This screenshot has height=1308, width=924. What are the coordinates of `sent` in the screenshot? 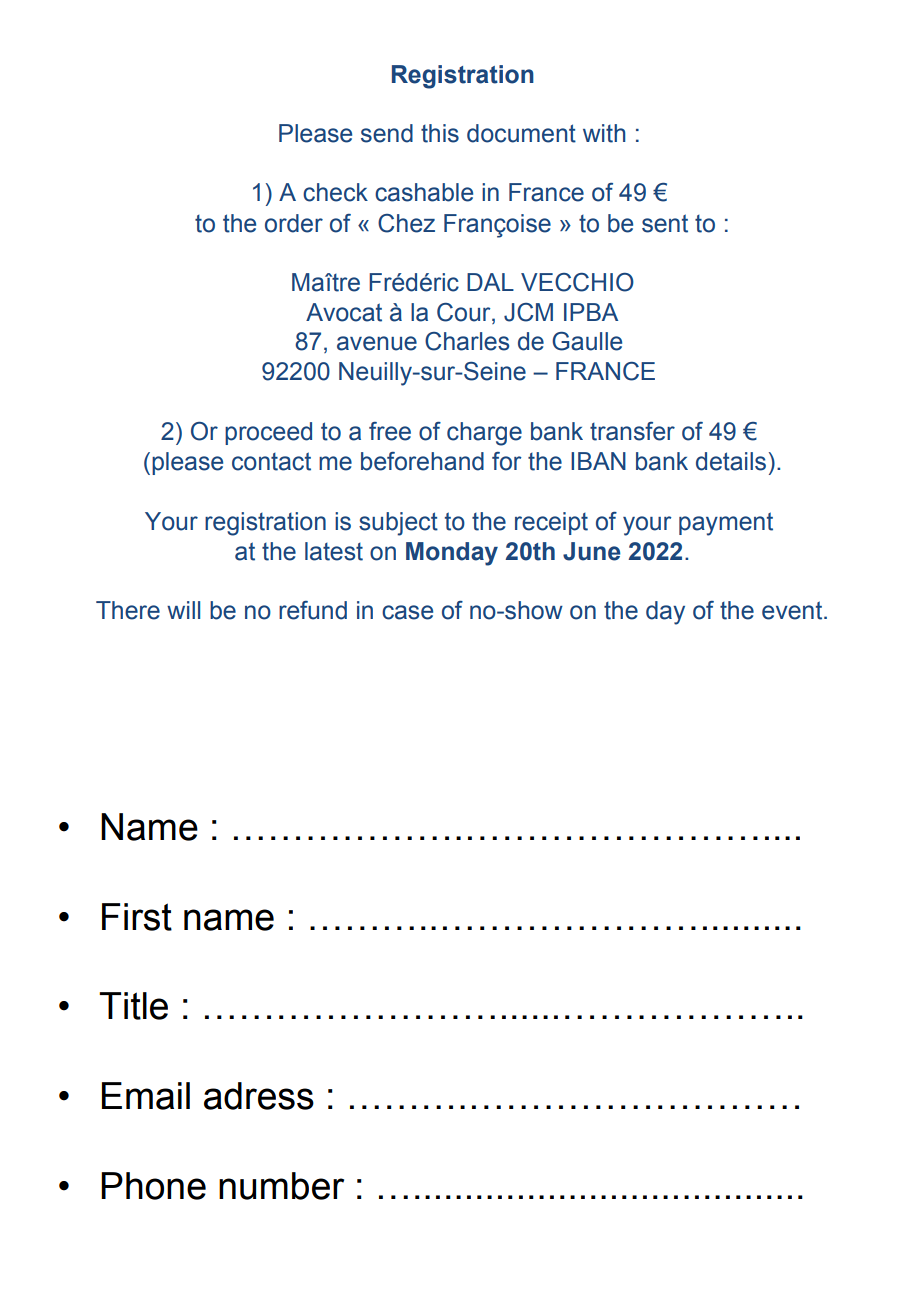 It's located at (665, 223).
